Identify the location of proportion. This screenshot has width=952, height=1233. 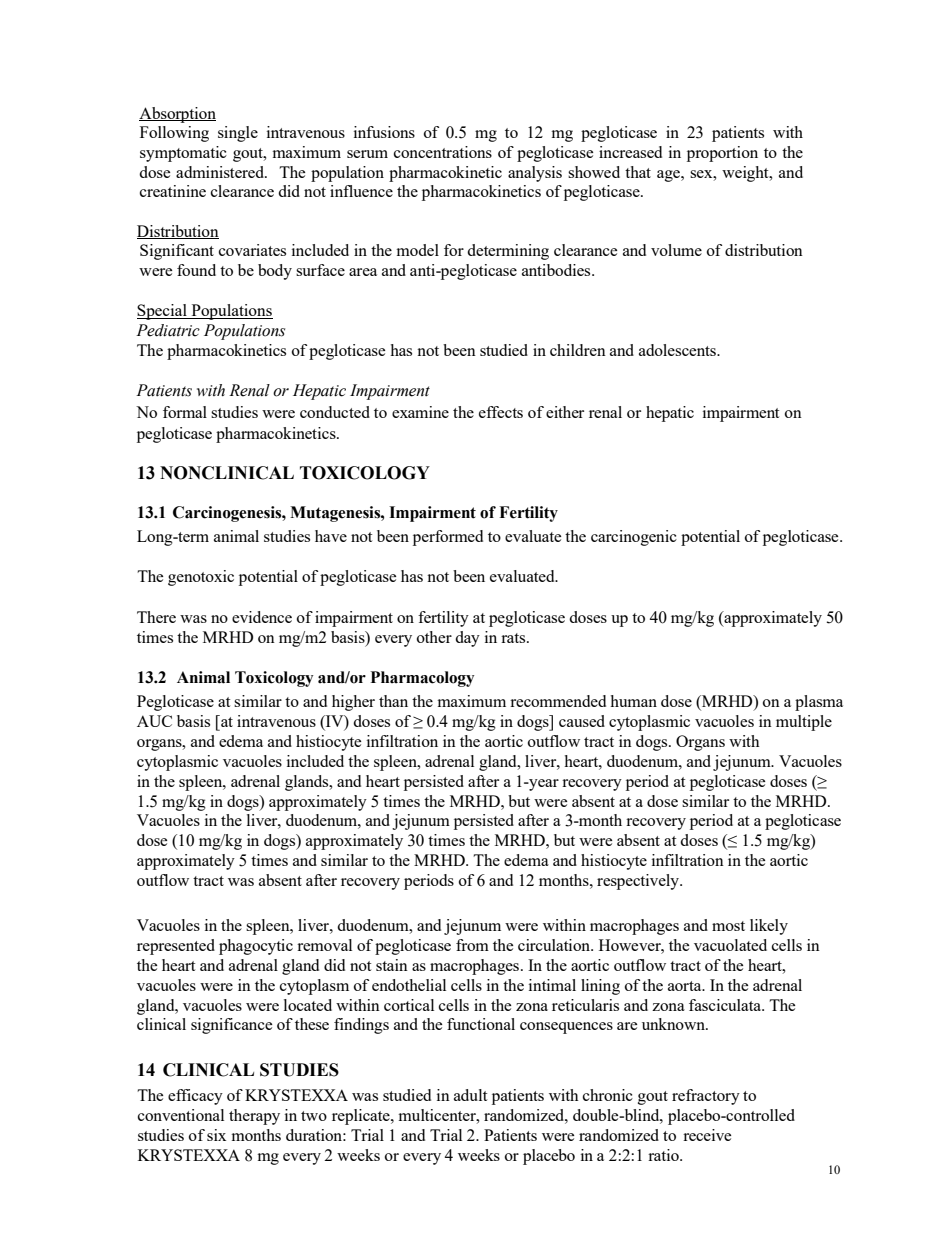
(722, 154).
